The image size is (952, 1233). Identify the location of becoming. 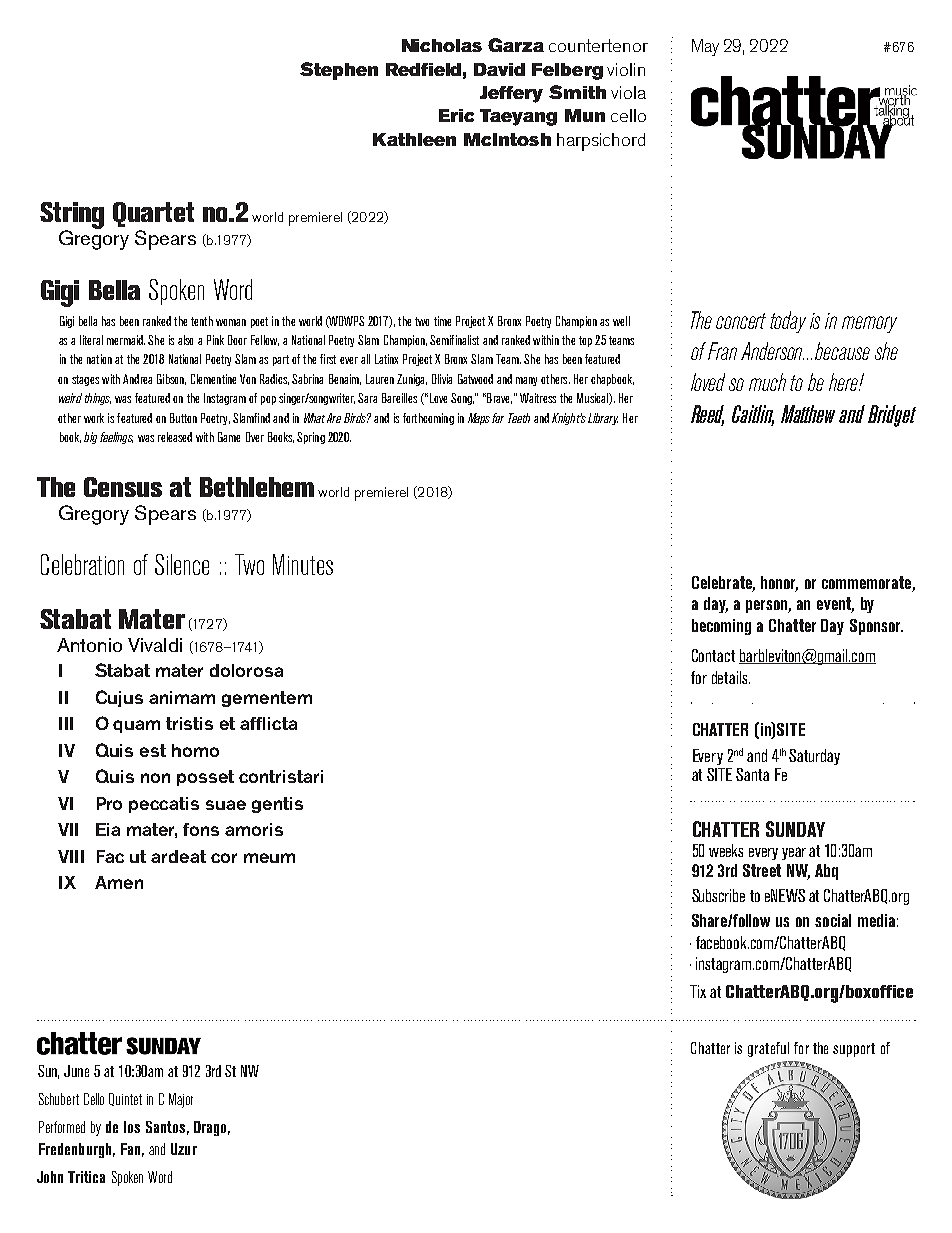
(721, 627).
